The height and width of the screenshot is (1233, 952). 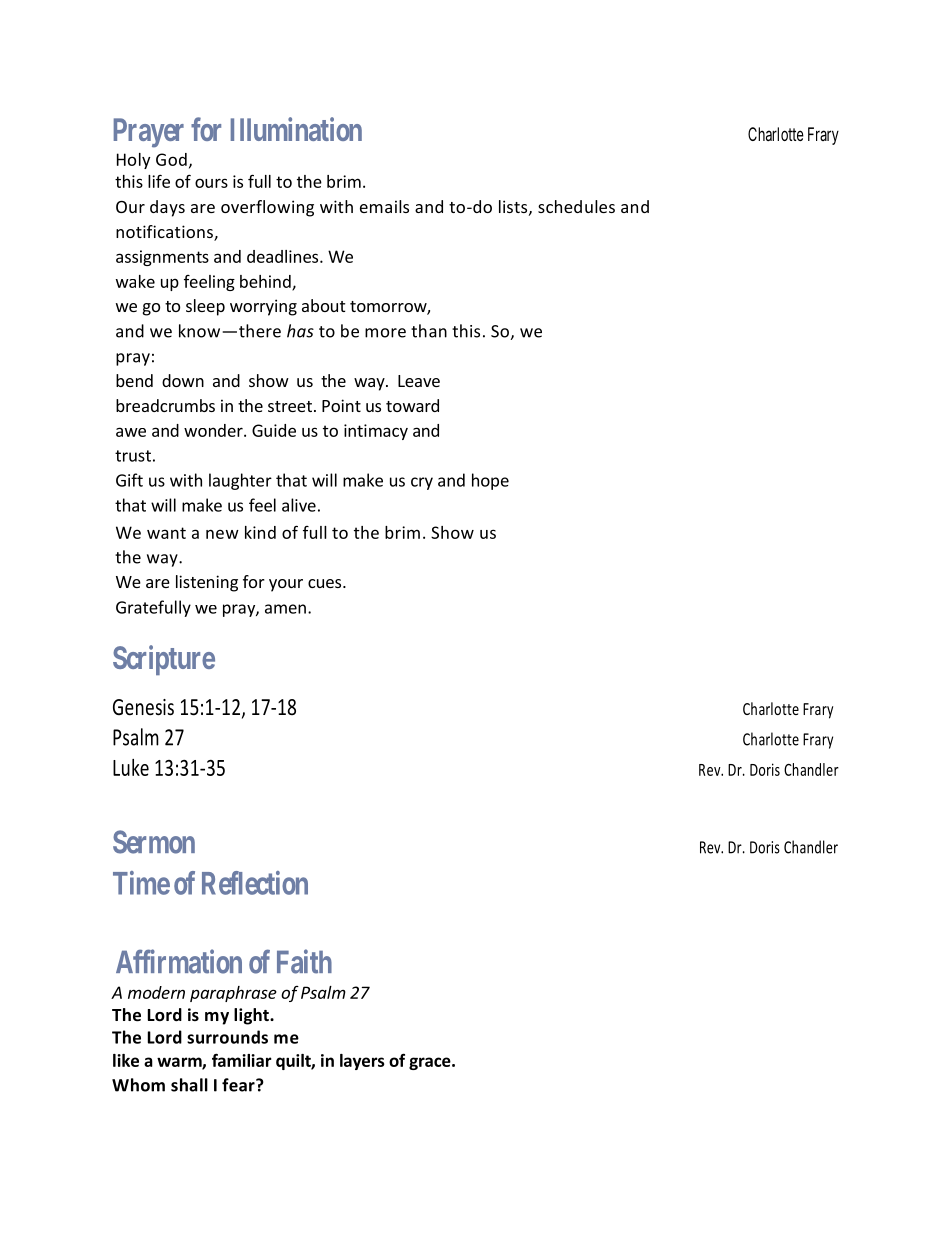 I want to click on God, so click(x=171, y=159).
